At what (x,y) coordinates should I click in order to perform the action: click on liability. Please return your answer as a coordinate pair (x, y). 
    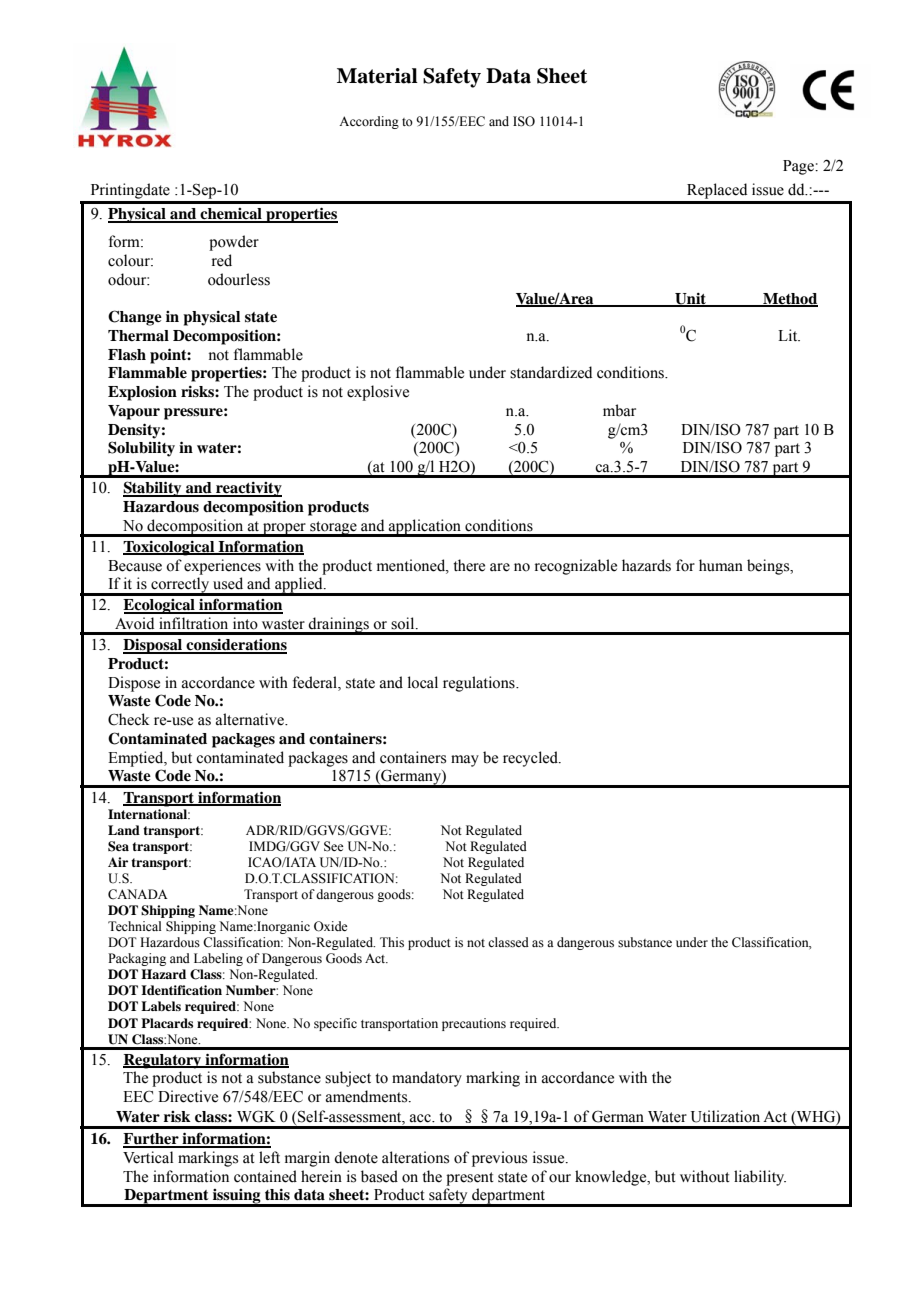
    Looking at the image, I should click on (760, 1178).
